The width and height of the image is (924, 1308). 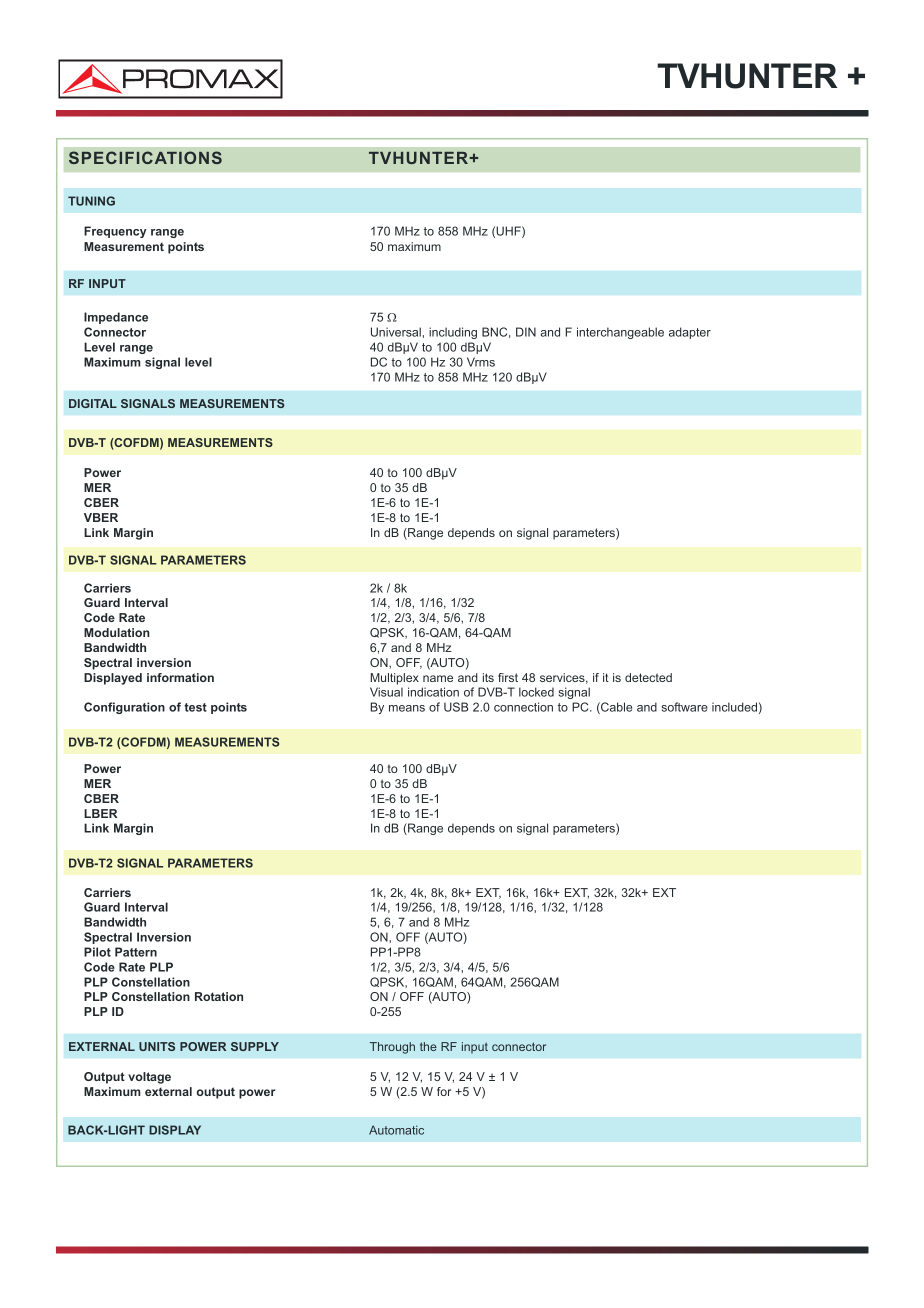 I want to click on Through, so click(x=392, y=1048).
